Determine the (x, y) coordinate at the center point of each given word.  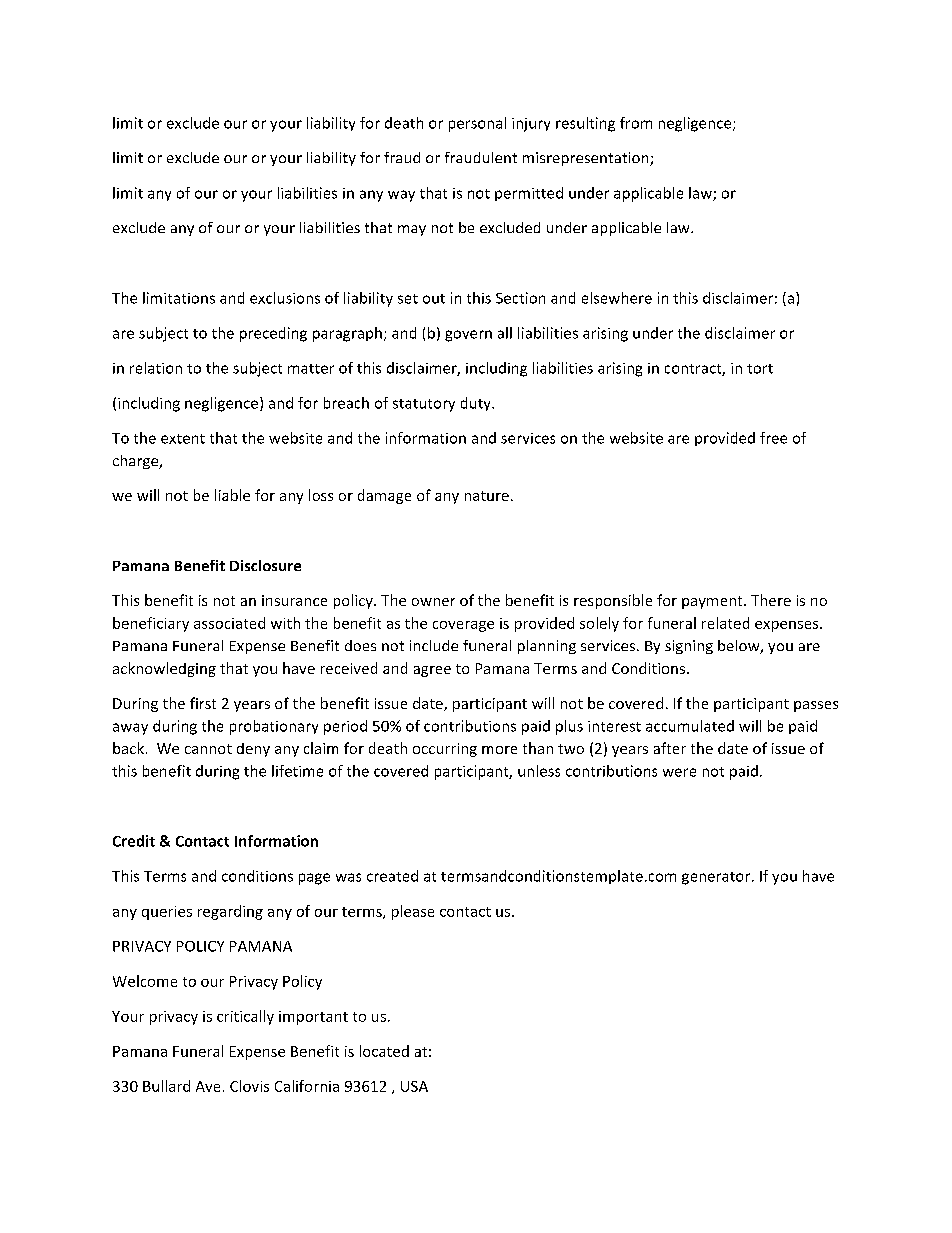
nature (487, 496)
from (636, 123)
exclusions (285, 298)
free (773, 438)
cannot (208, 749)
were (679, 772)
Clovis (249, 1086)
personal (477, 124)
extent (183, 439)
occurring (445, 750)
